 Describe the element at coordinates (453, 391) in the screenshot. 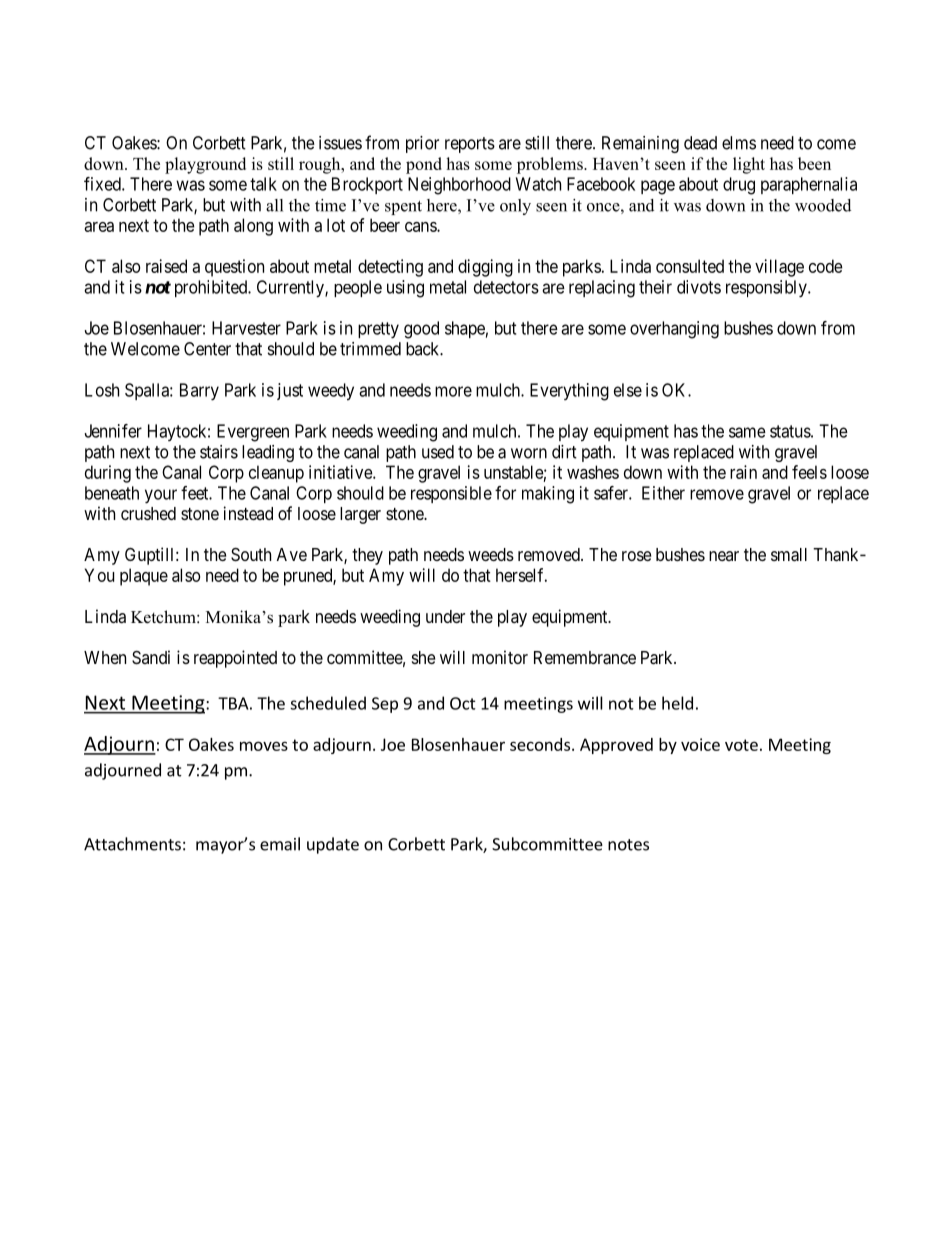

I see `more` at that location.
